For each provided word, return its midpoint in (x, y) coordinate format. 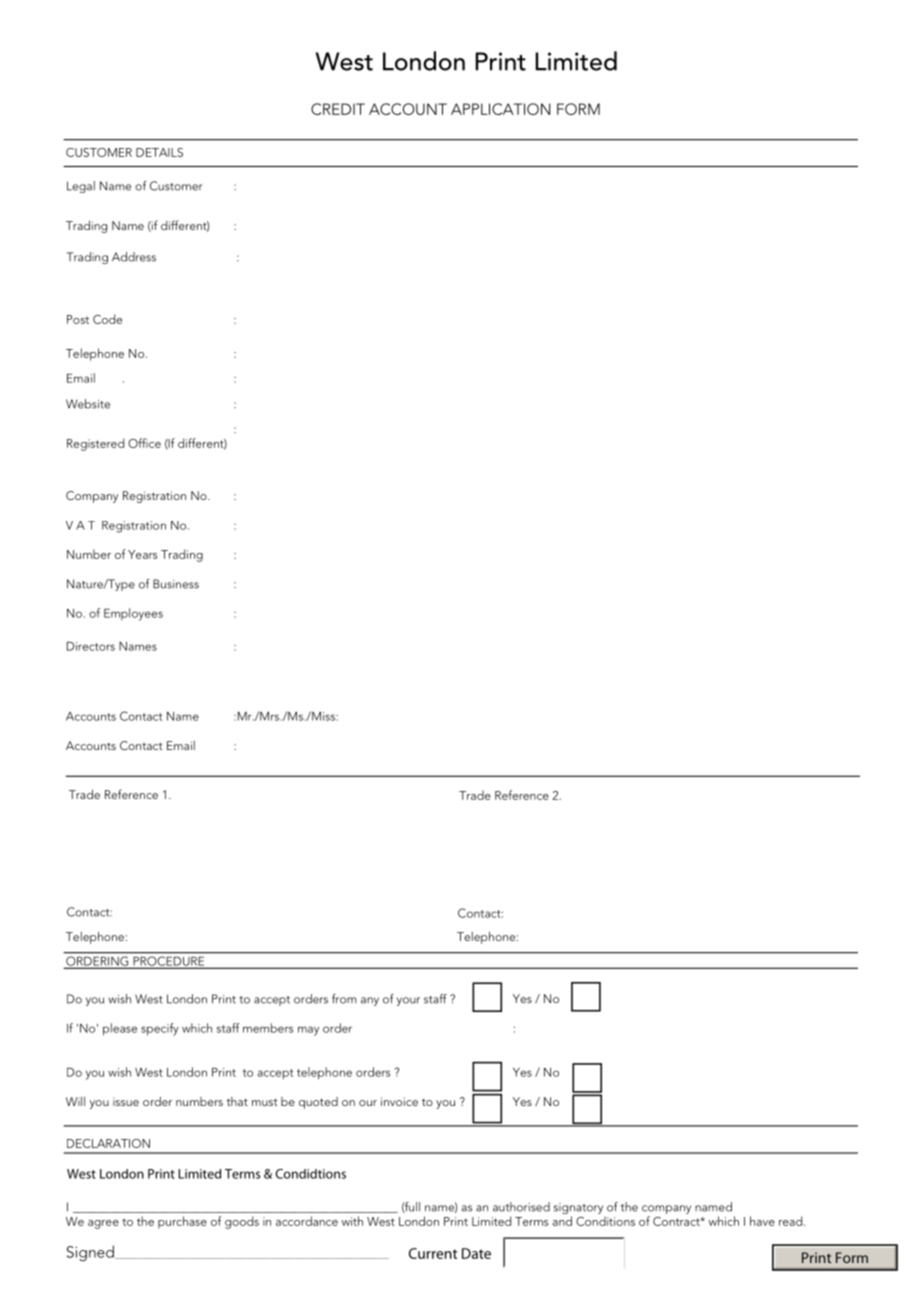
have (762, 1221)
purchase (182, 1222)
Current (433, 1253)
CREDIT (338, 109)
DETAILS (159, 152)
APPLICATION (500, 109)
